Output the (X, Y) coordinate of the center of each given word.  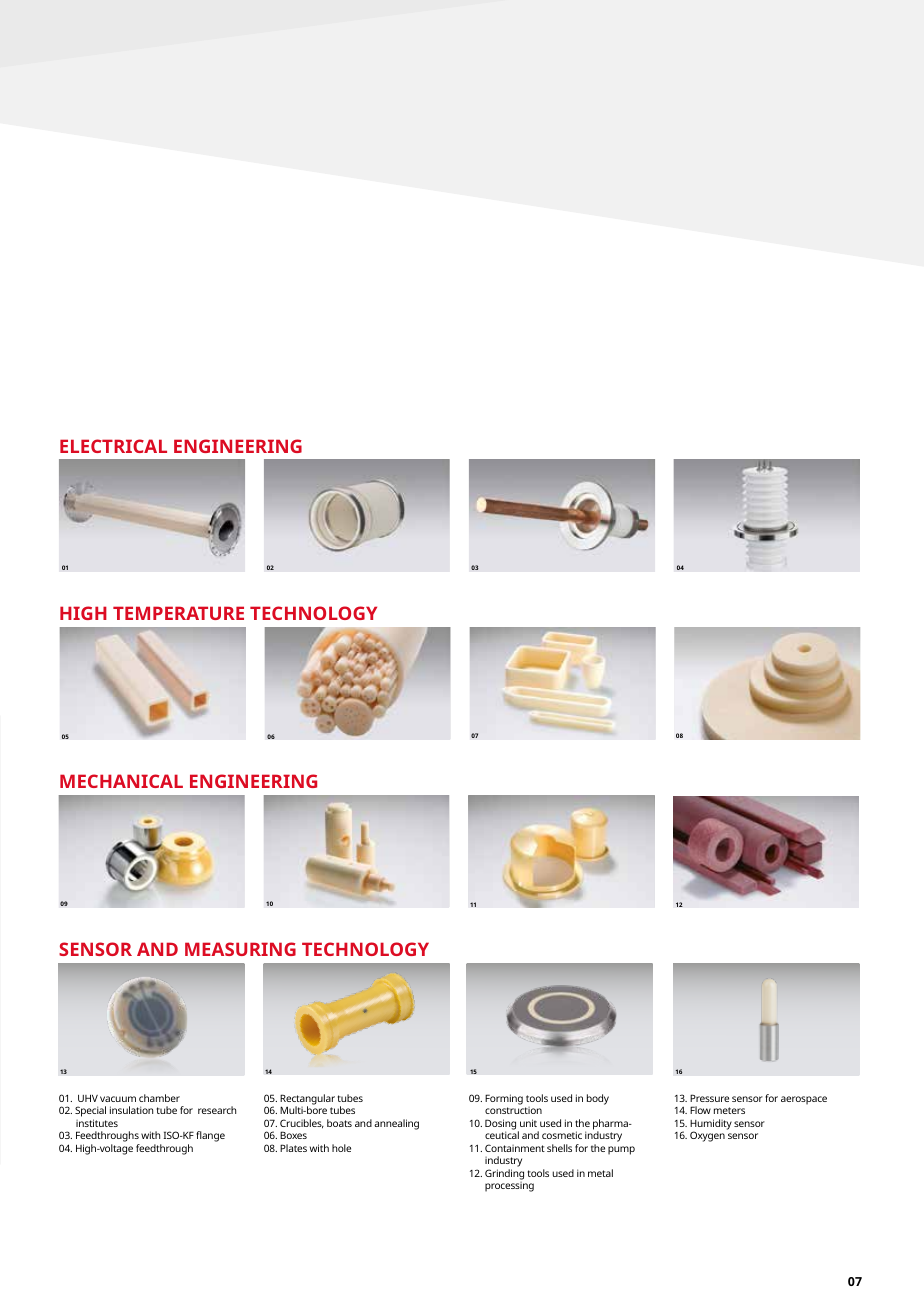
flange (210, 1136)
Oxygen (707, 1136)
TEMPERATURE (178, 613)
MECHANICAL (121, 781)
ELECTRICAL (113, 446)
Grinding (504, 1174)
